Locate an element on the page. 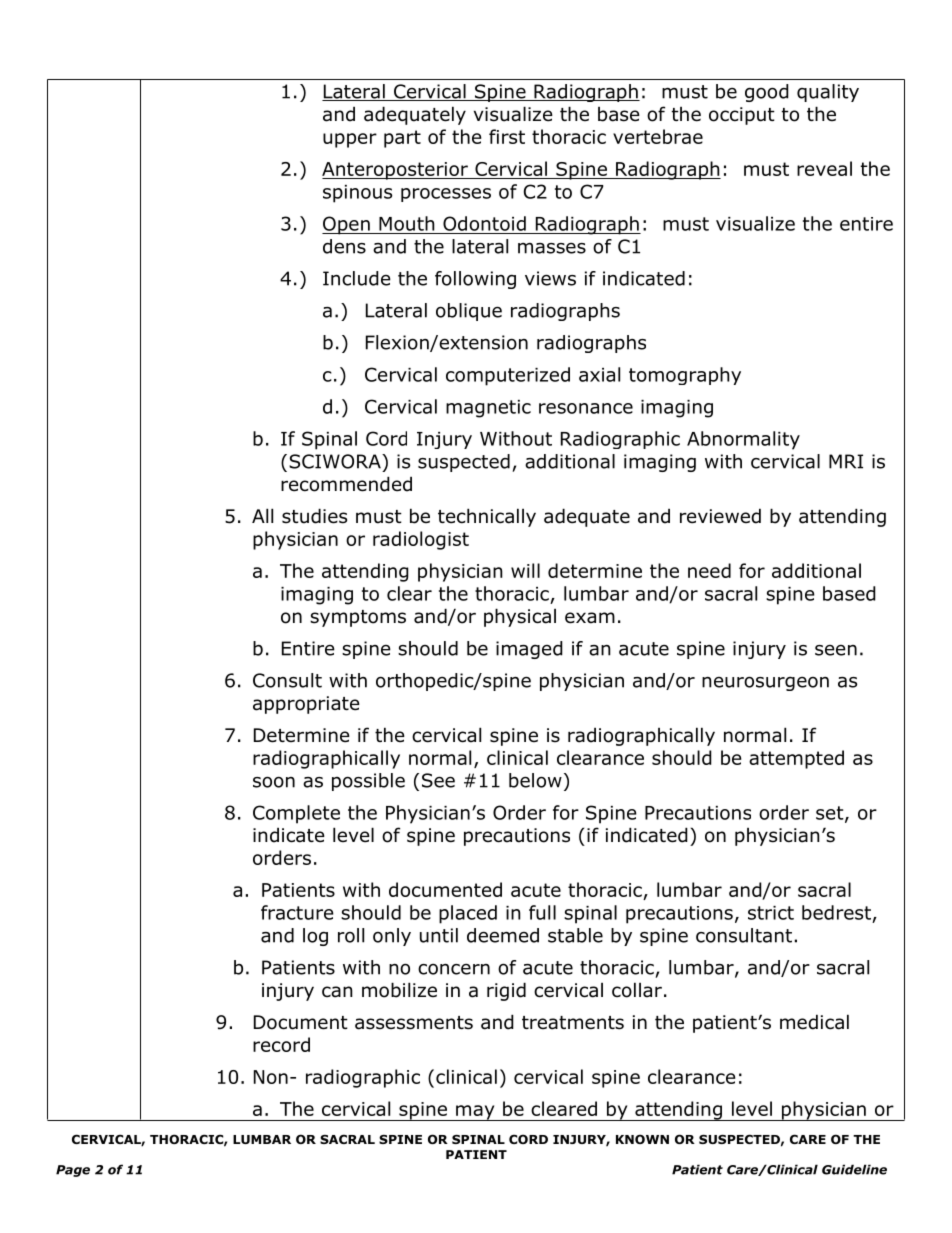  neurosurgeon is located at coordinates (765, 683).
